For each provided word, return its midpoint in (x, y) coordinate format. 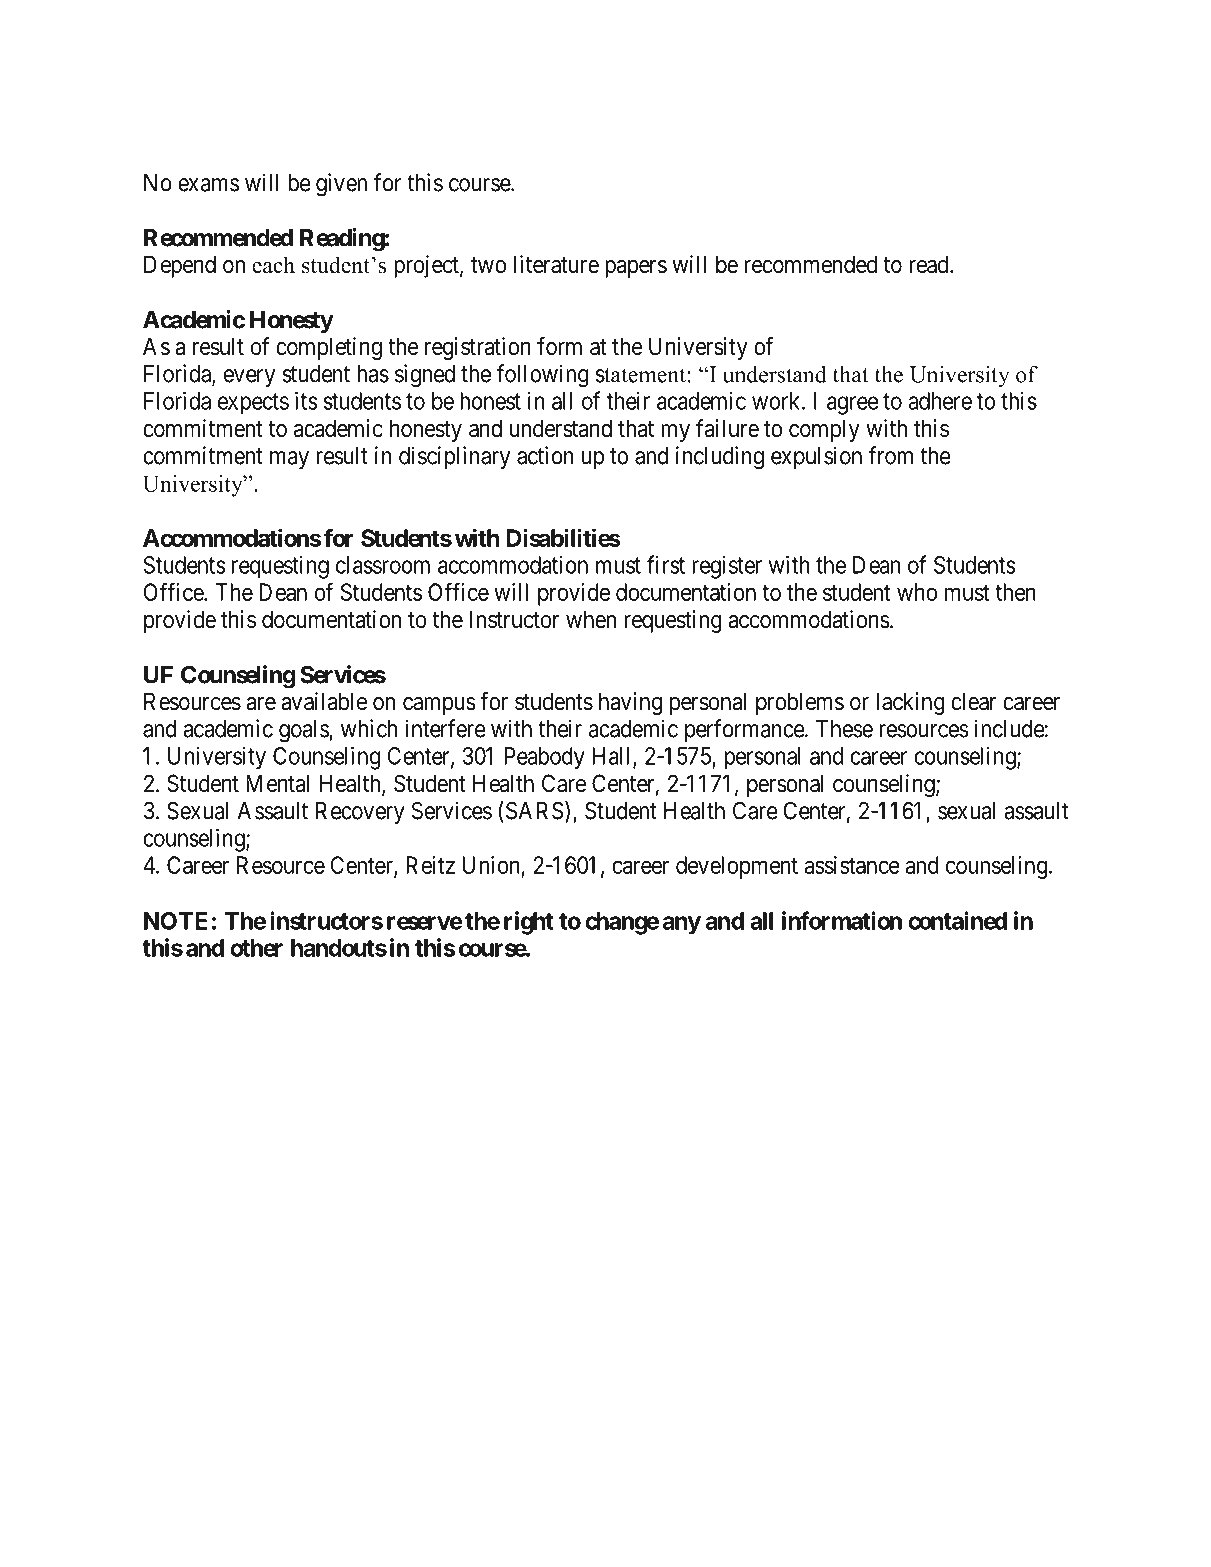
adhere (940, 401)
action (545, 455)
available (324, 701)
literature (556, 264)
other (256, 948)
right (529, 923)
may (289, 460)
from (890, 455)
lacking (910, 703)
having (630, 703)
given (341, 185)
